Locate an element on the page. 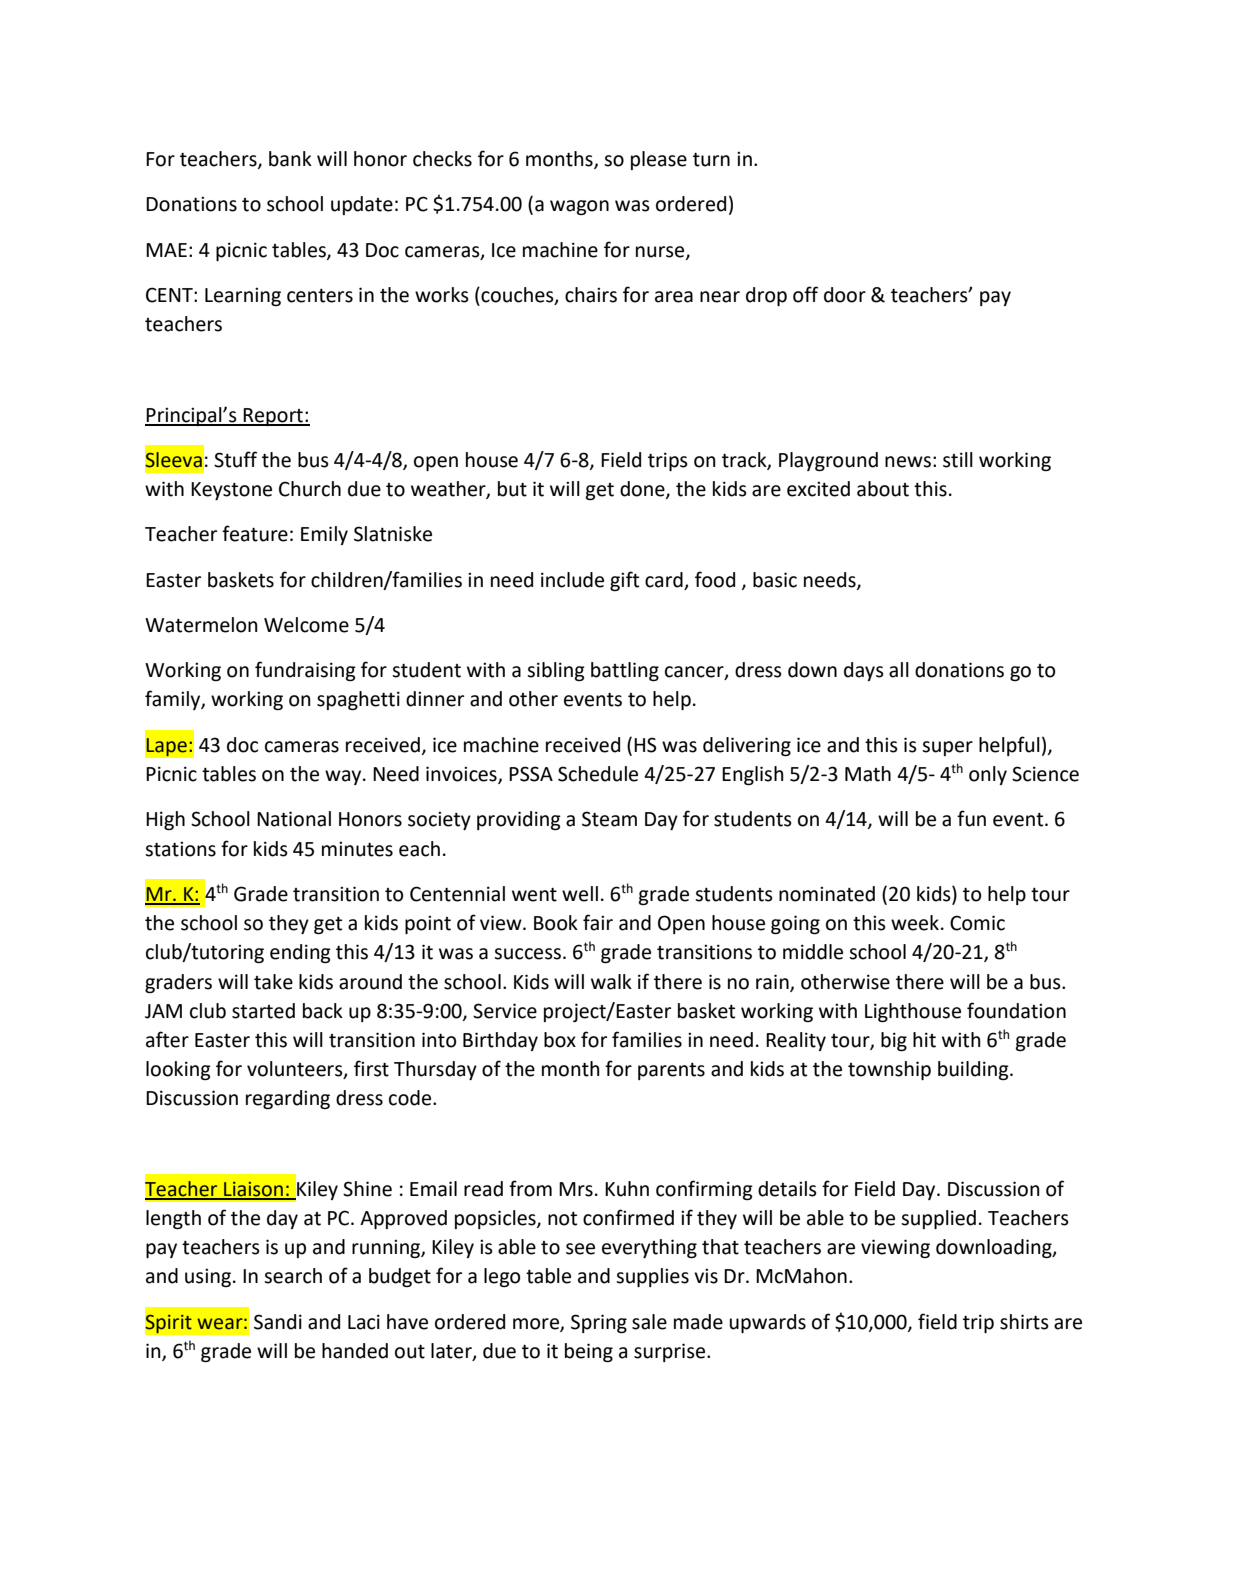  feature is located at coordinates (255, 533).
